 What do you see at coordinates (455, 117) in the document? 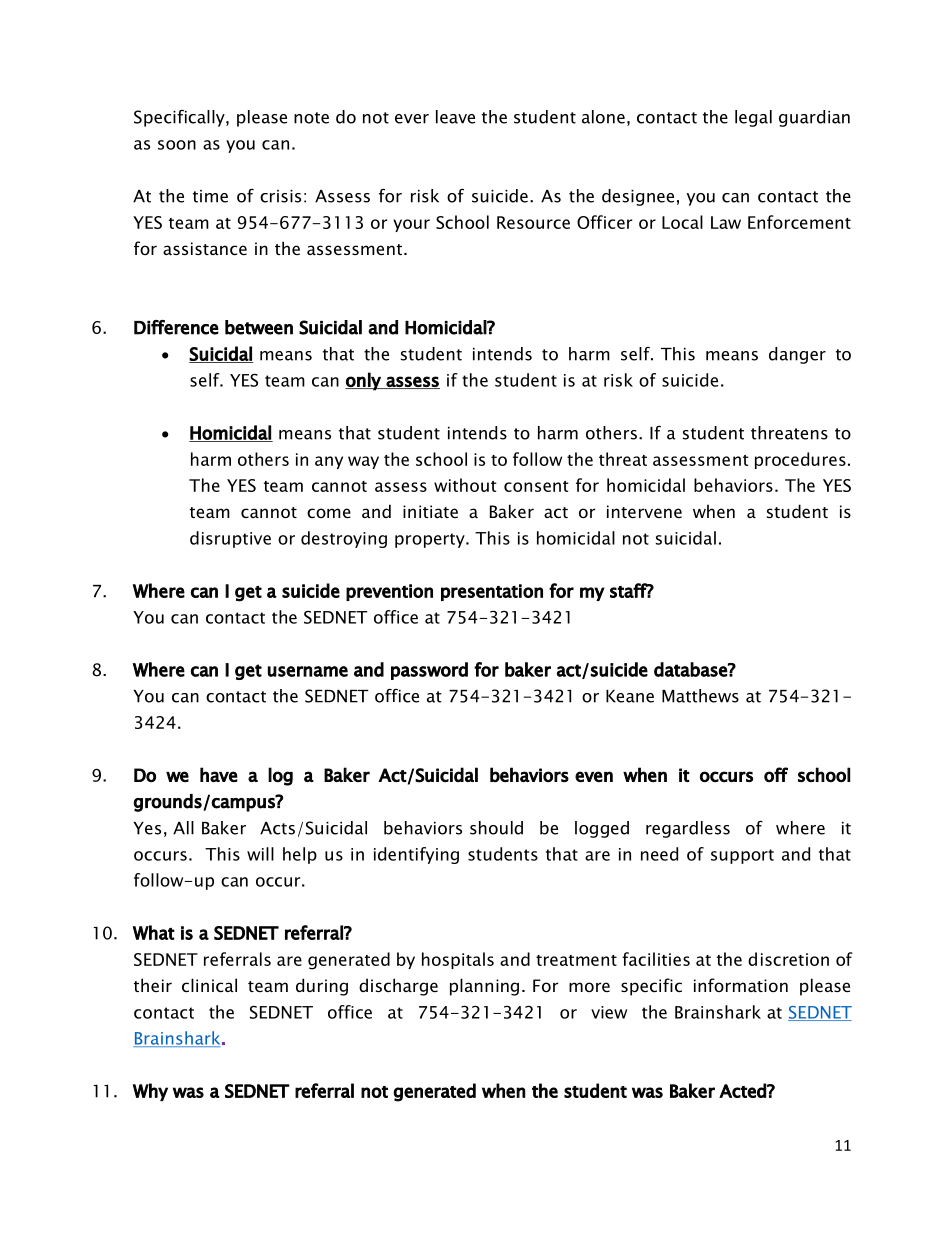
I see `leave` at bounding box center [455, 117].
